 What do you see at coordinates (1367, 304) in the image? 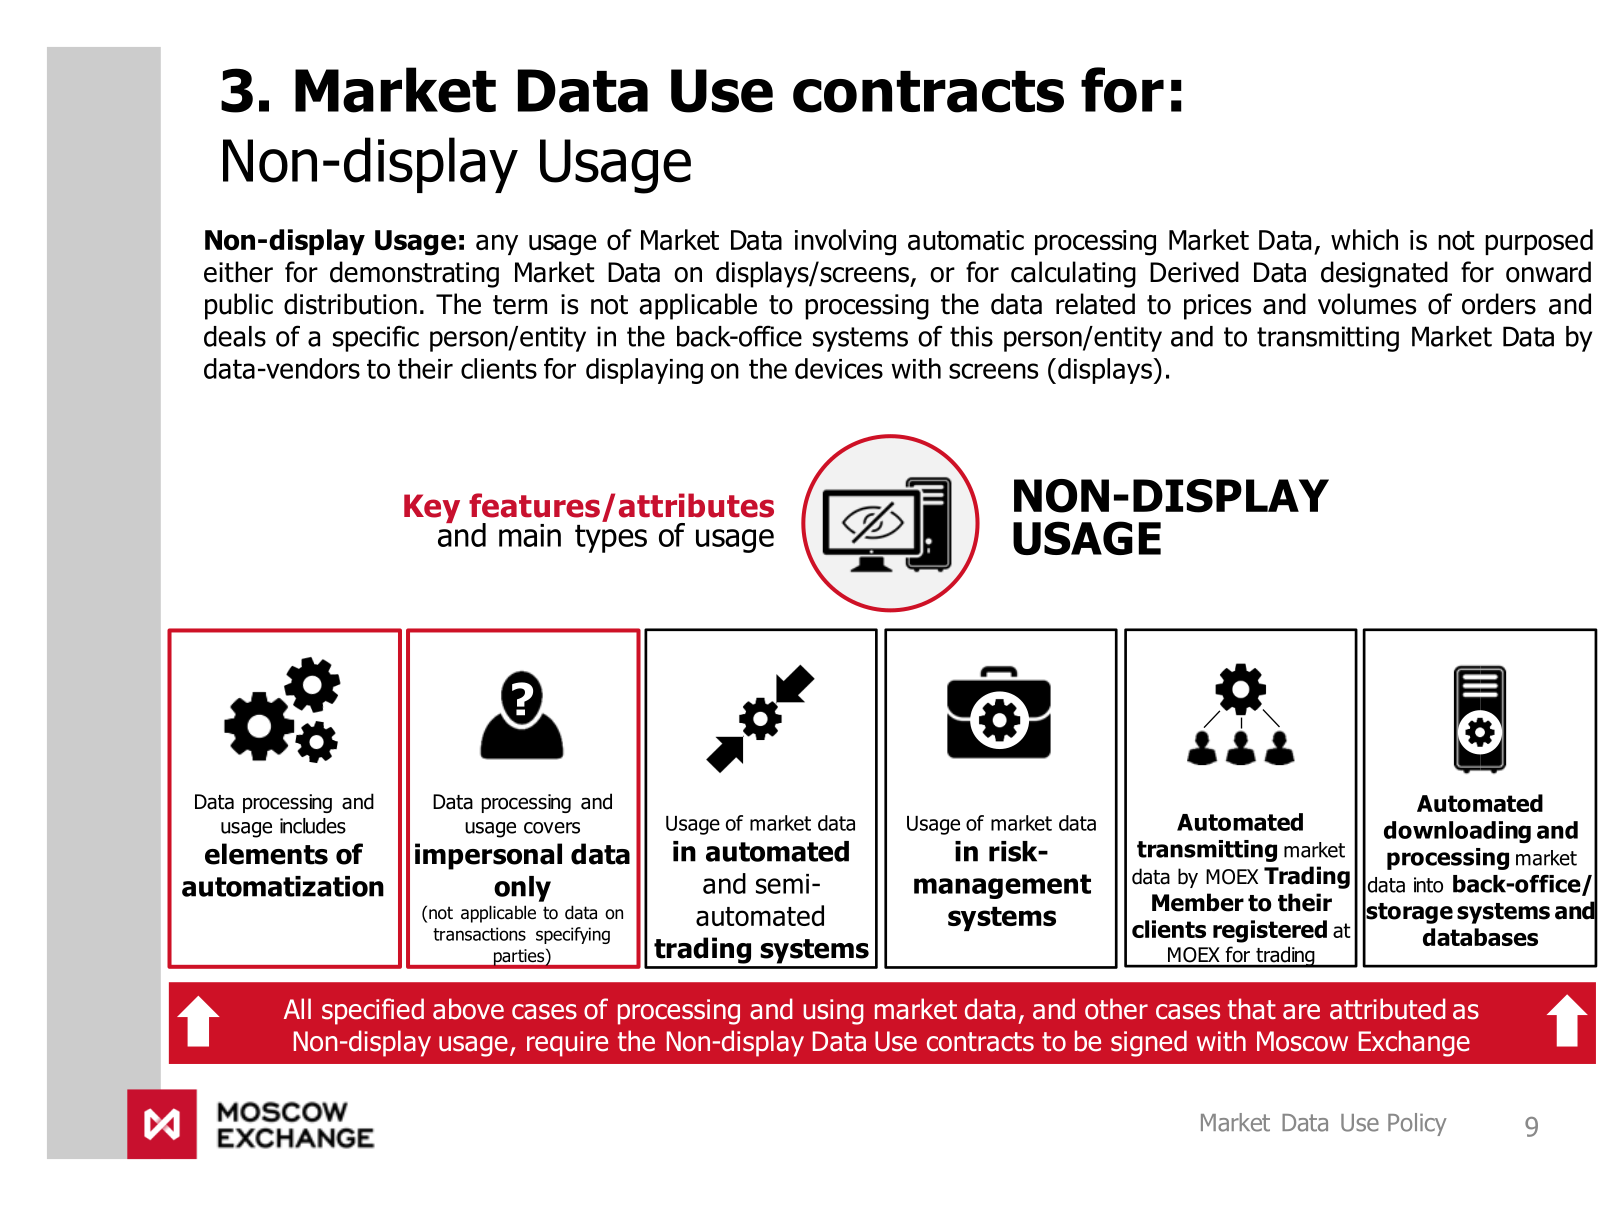
I see `volumes` at bounding box center [1367, 304].
